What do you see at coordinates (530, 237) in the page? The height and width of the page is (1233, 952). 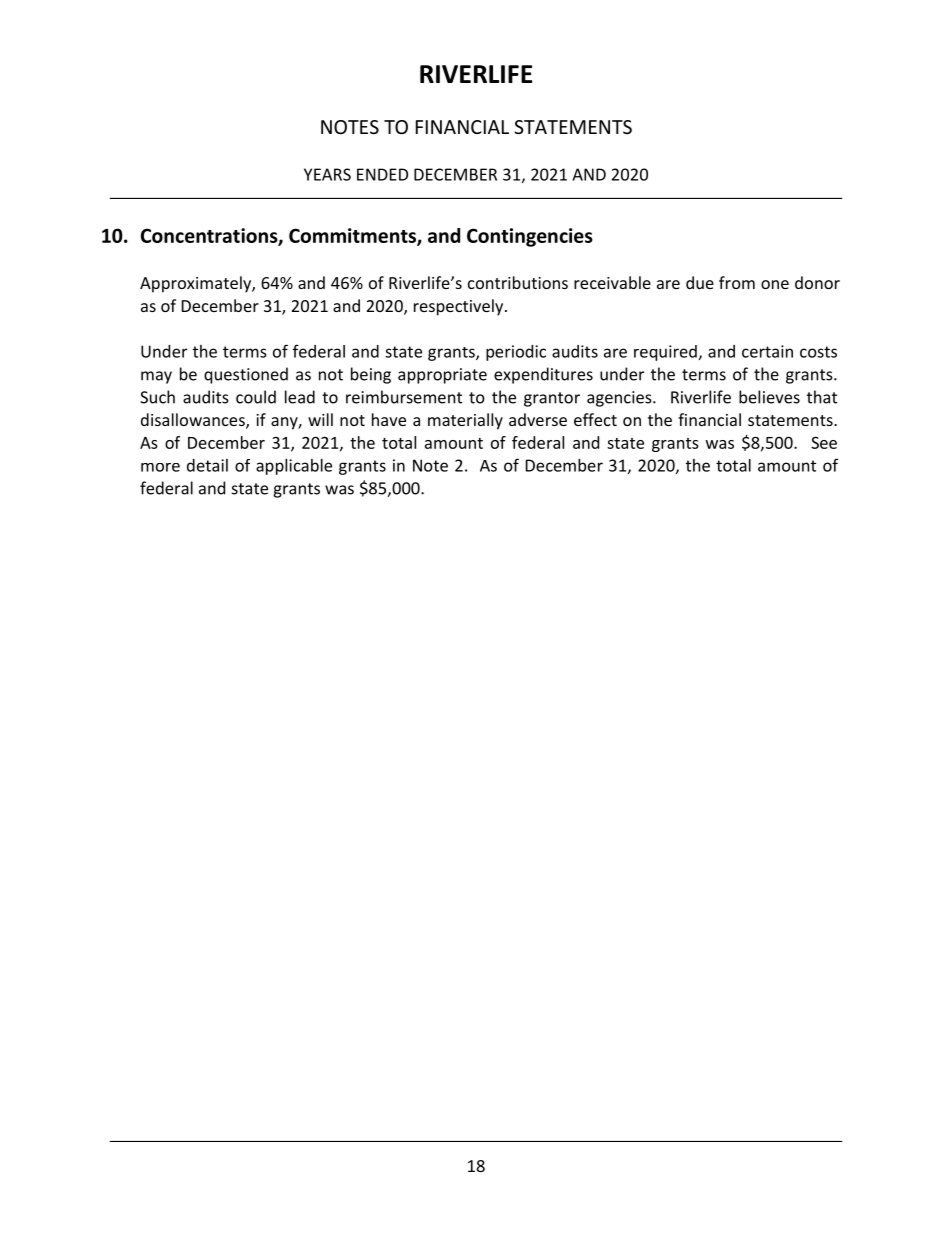 I see `Contingencies` at bounding box center [530, 237].
